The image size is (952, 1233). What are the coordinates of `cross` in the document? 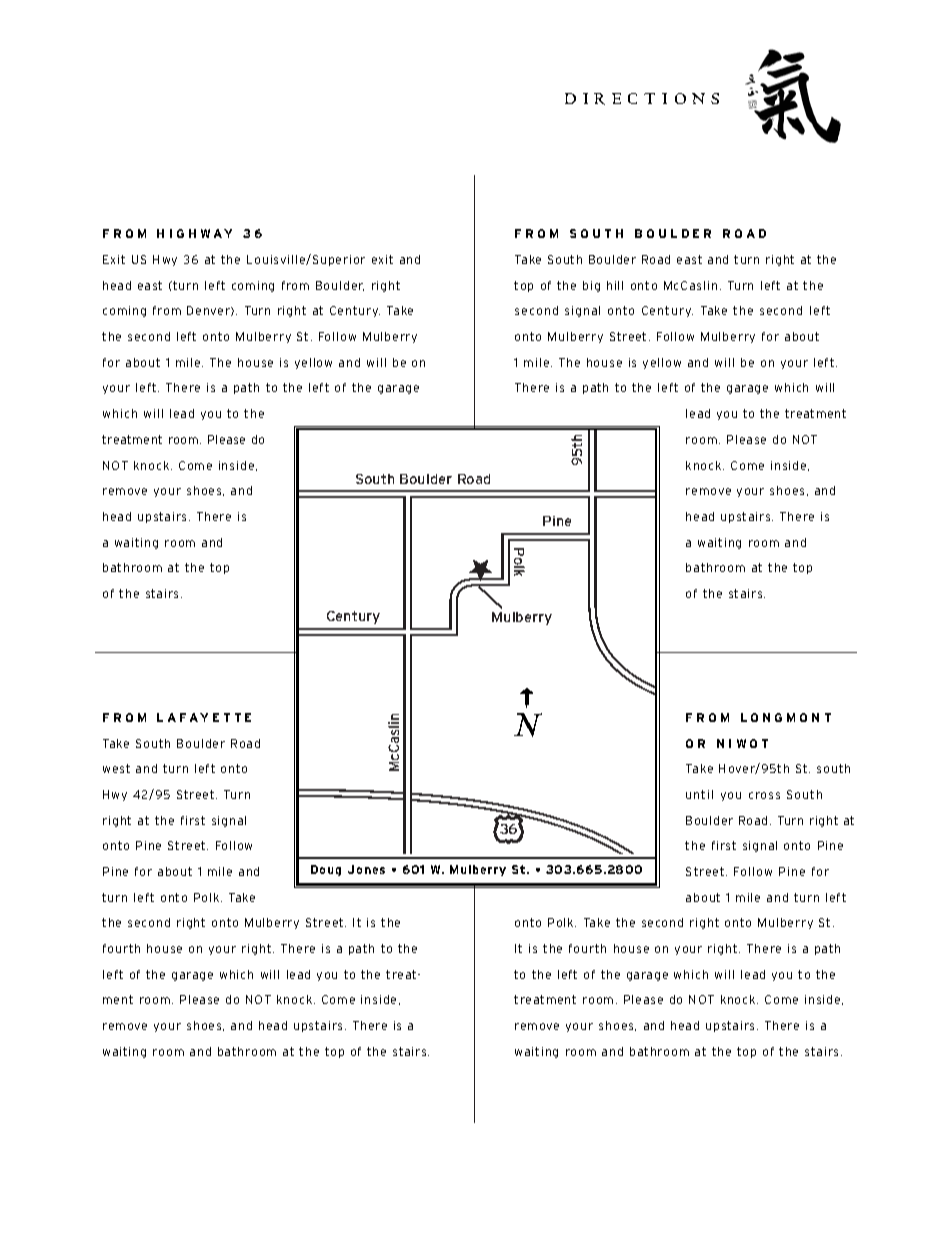 It's located at (764, 795).
